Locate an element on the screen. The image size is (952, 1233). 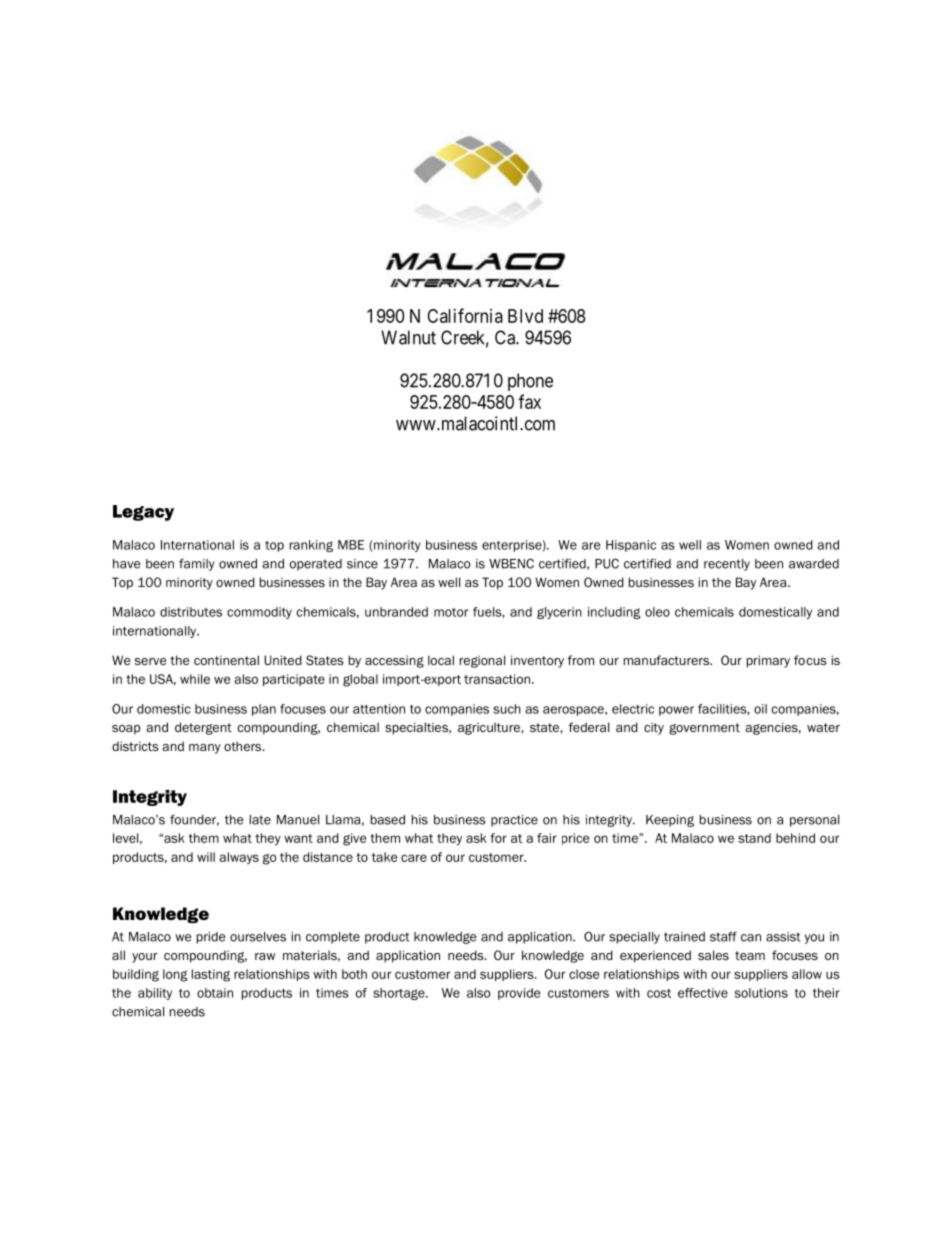
stand is located at coordinates (754, 838).
